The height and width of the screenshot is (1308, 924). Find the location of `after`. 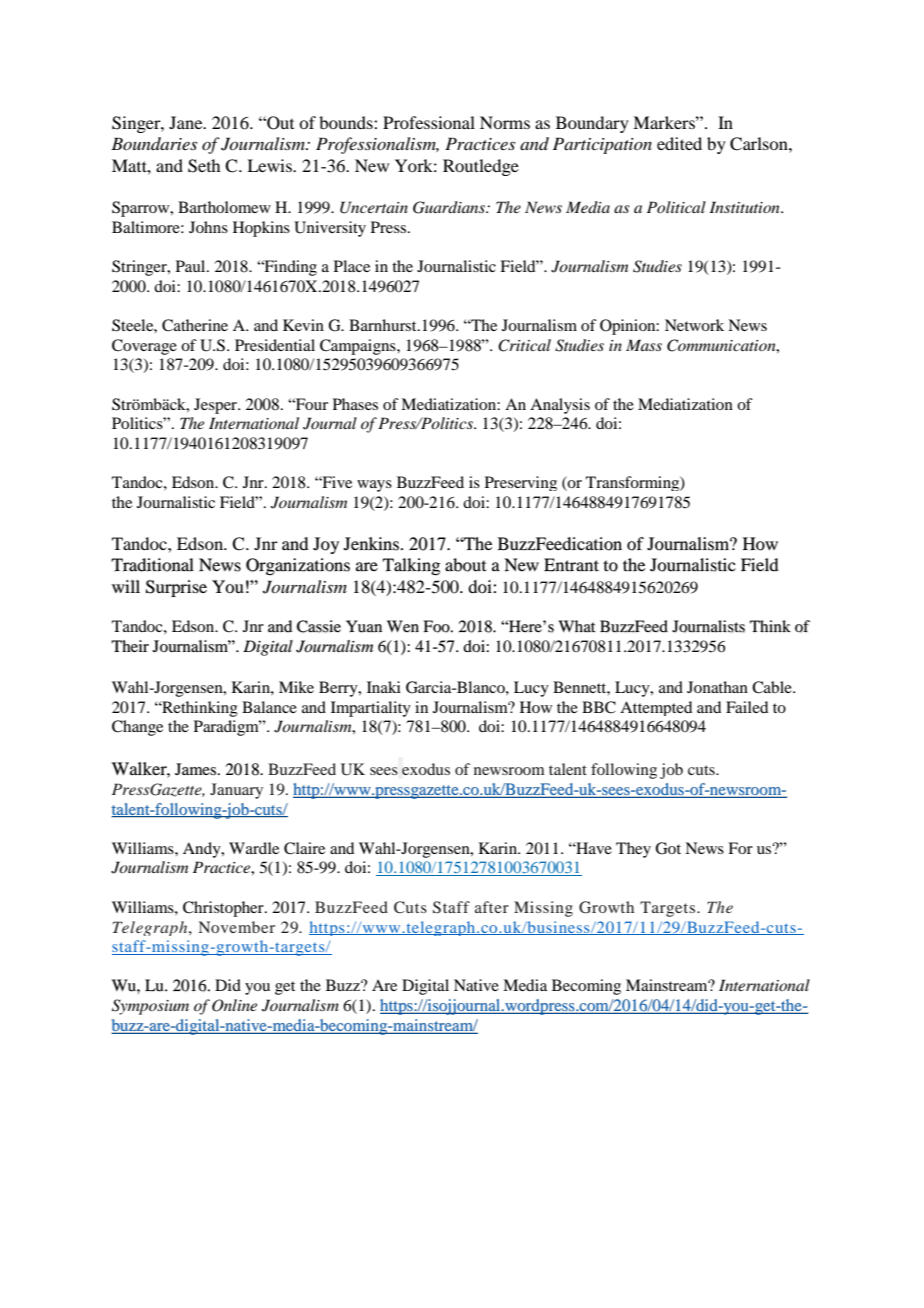

after is located at coordinates (492, 907).
